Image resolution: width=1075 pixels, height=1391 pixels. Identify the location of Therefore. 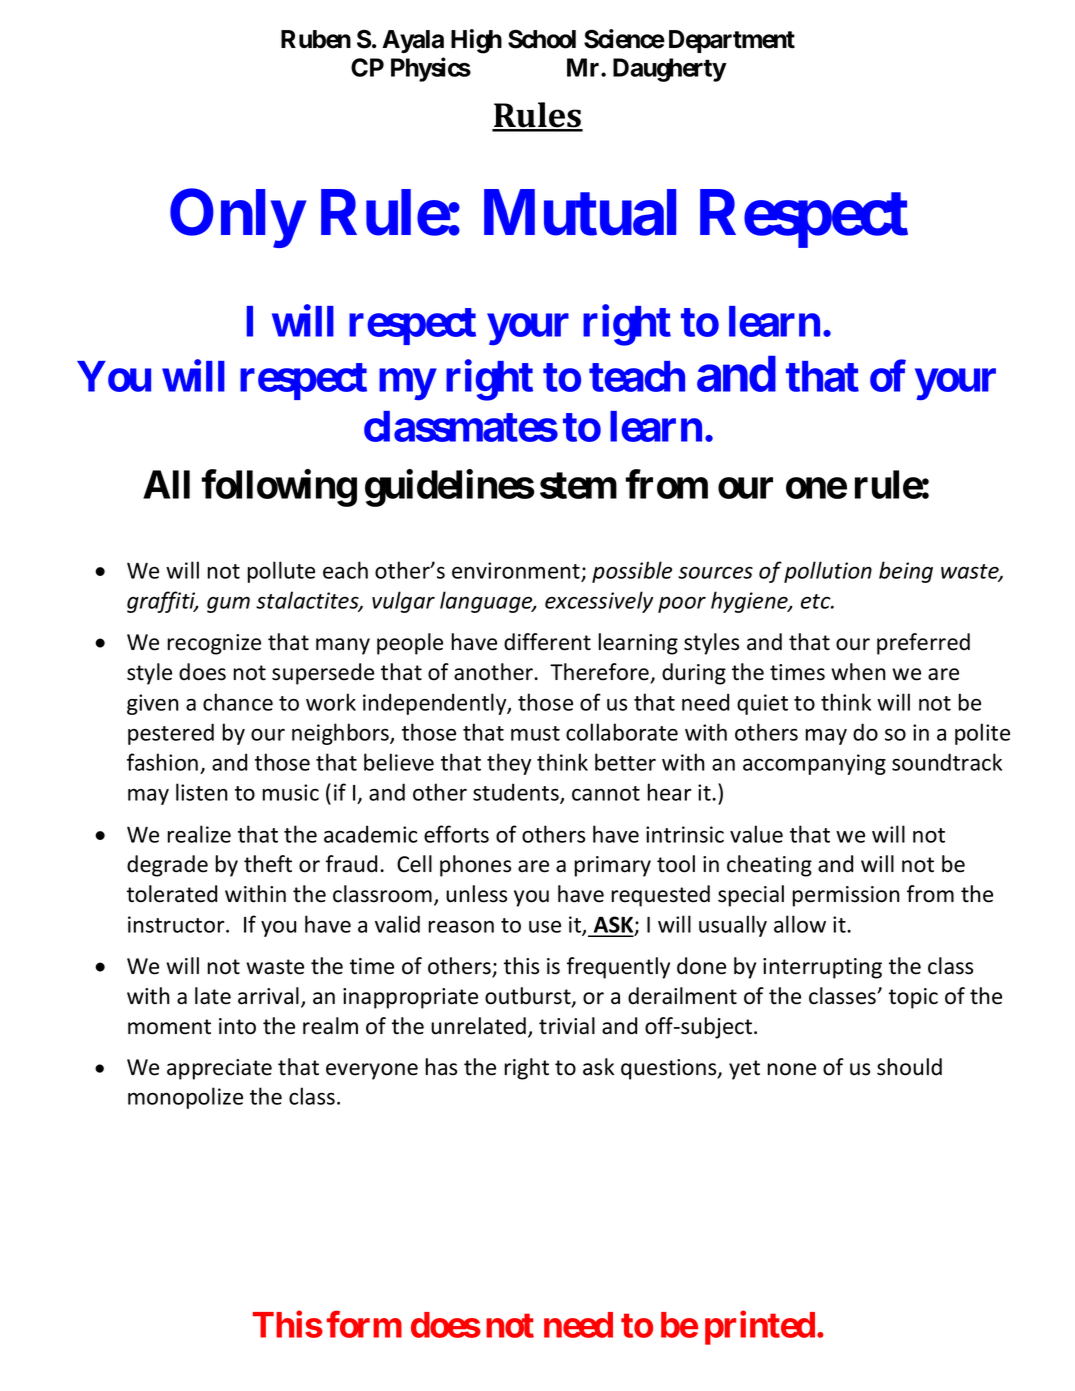
(600, 673).
